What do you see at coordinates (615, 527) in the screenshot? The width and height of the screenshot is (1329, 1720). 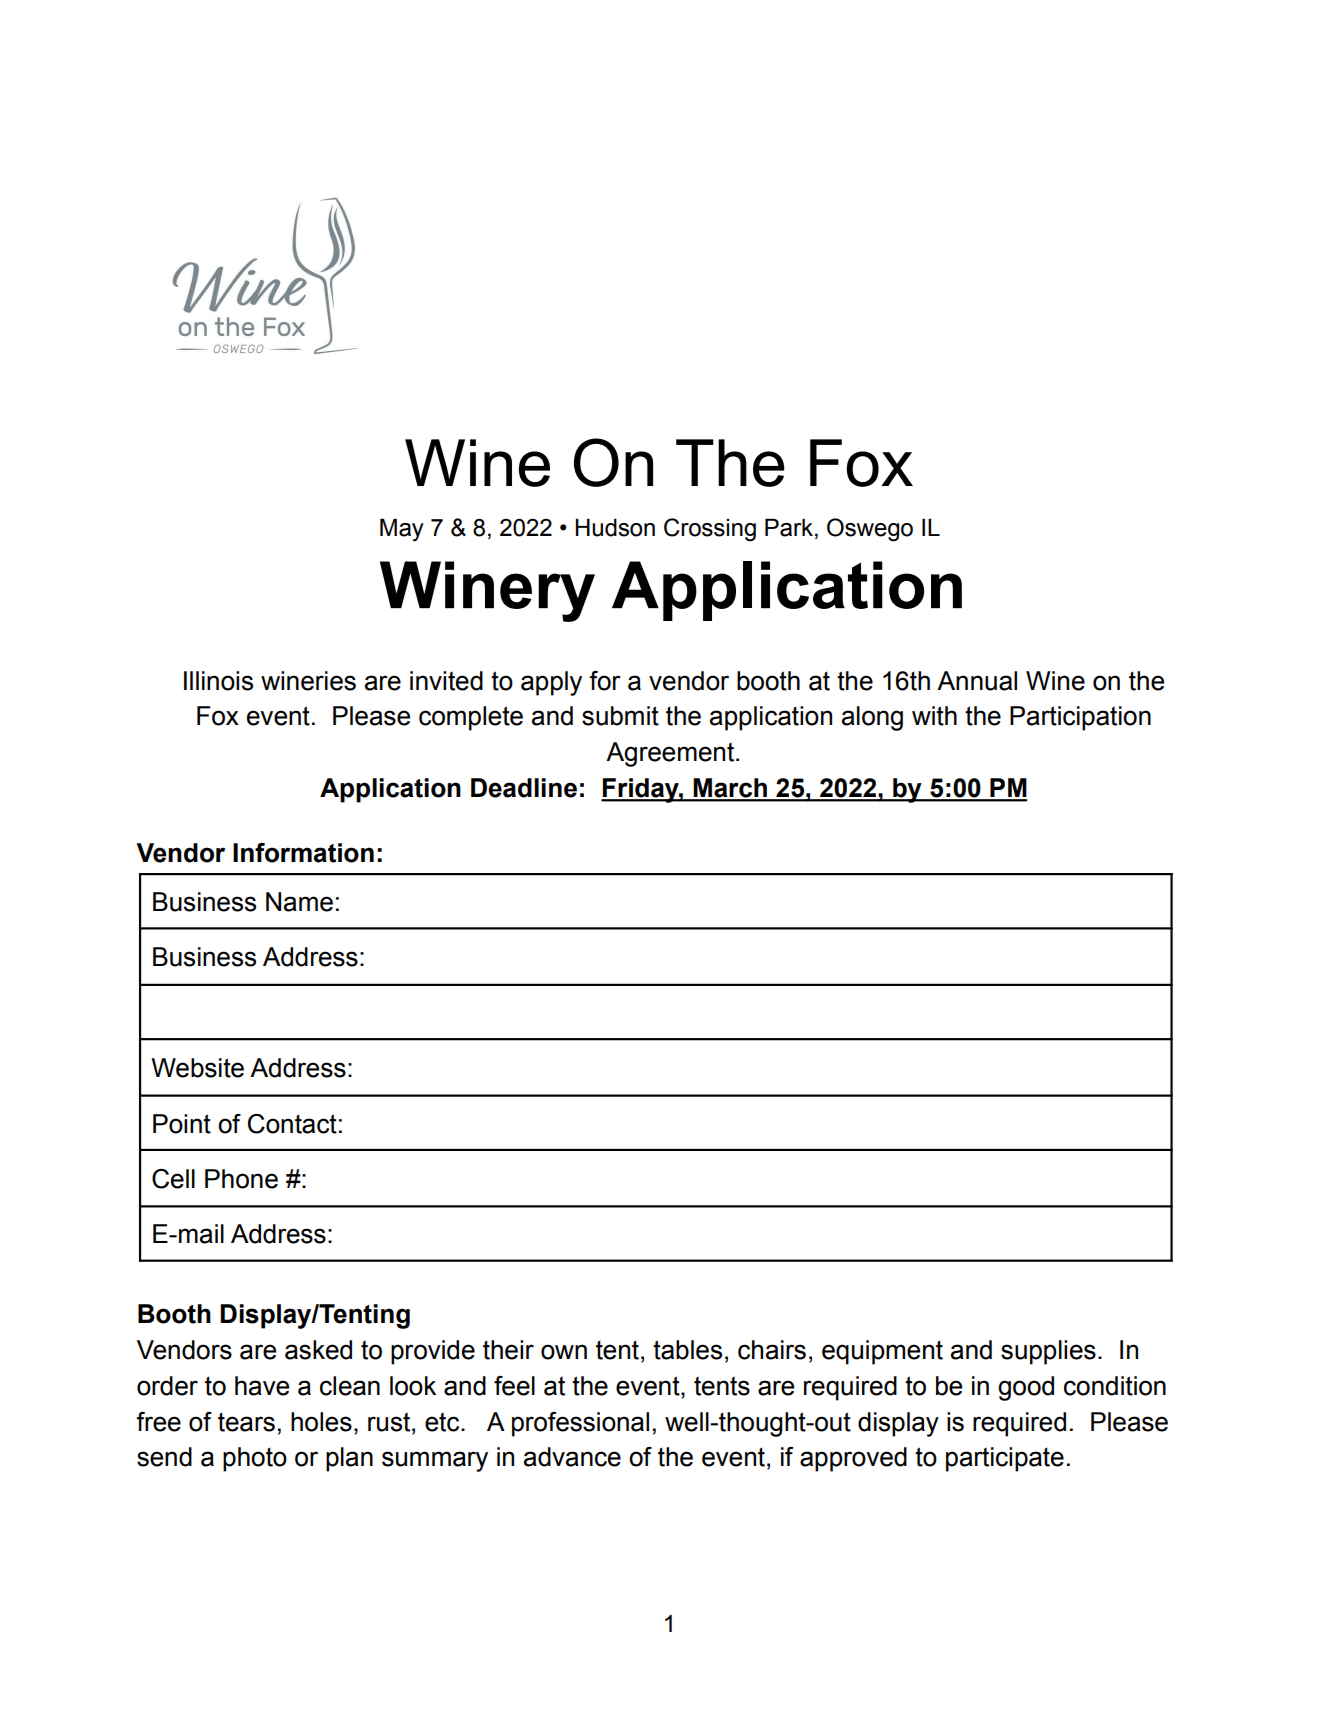 I see `Hudson` at bounding box center [615, 527].
